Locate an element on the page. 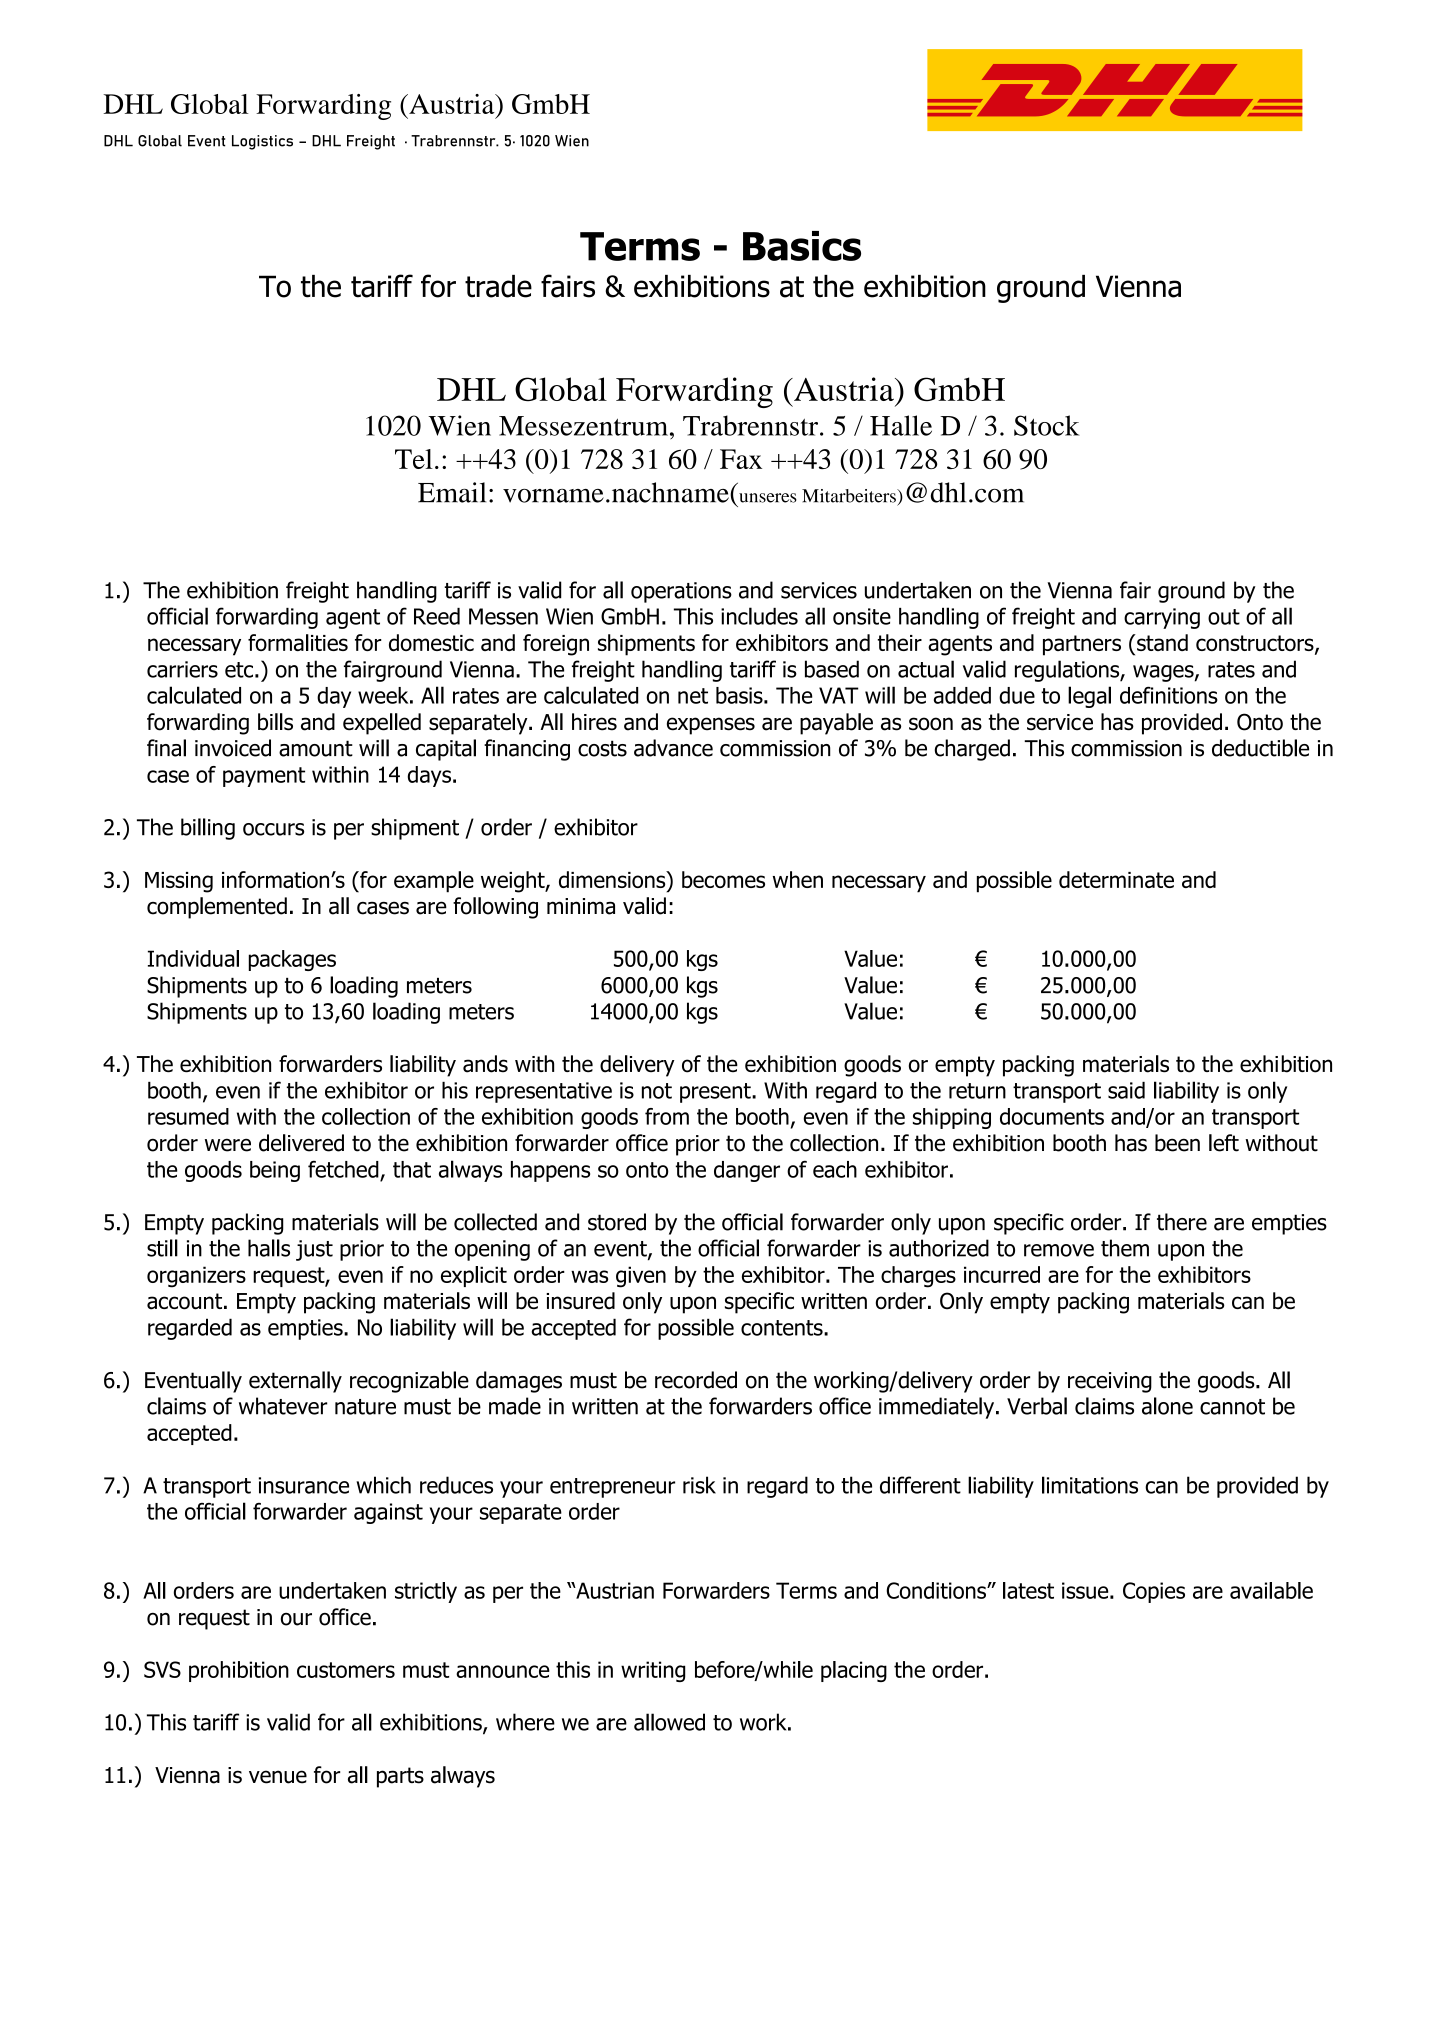 This image has height=2040, width=1442. allowed is located at coordinates (669, 1722).
